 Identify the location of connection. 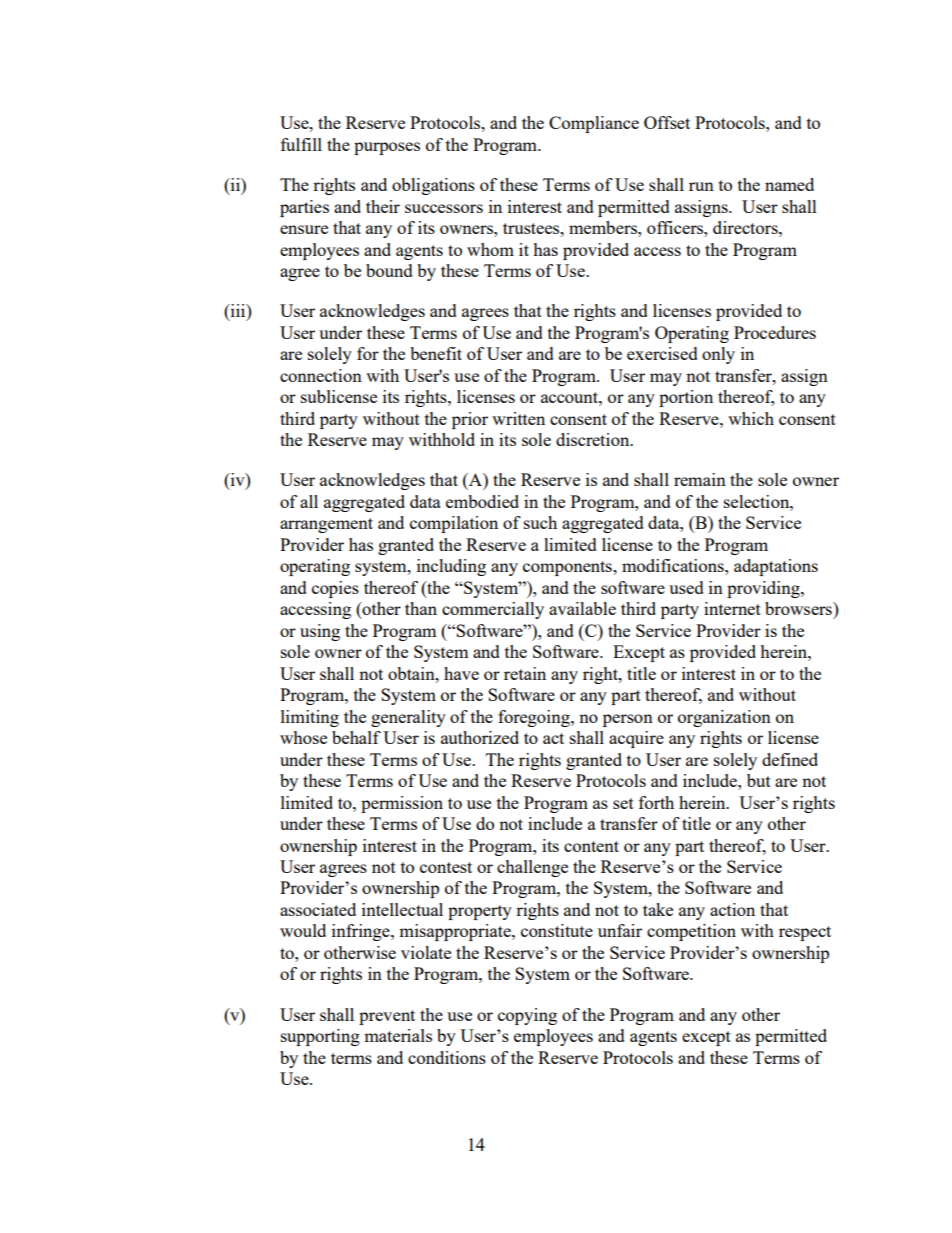
(321, 375).
